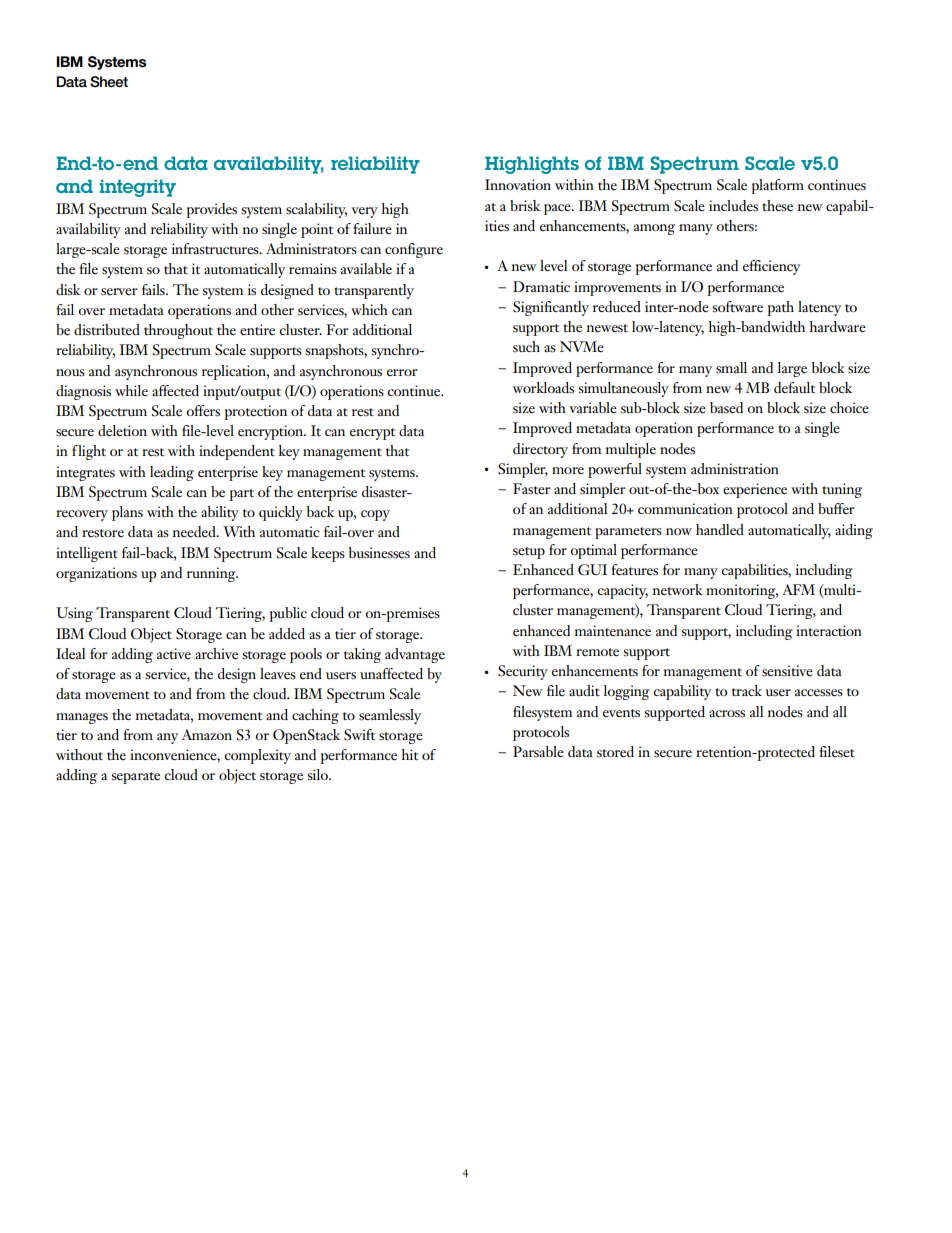 This screenshot has width=952, height=1233. What do you see at coordinates (720, 530) in the screenshot?
I see `handled` at bounding box center [720, 530].
